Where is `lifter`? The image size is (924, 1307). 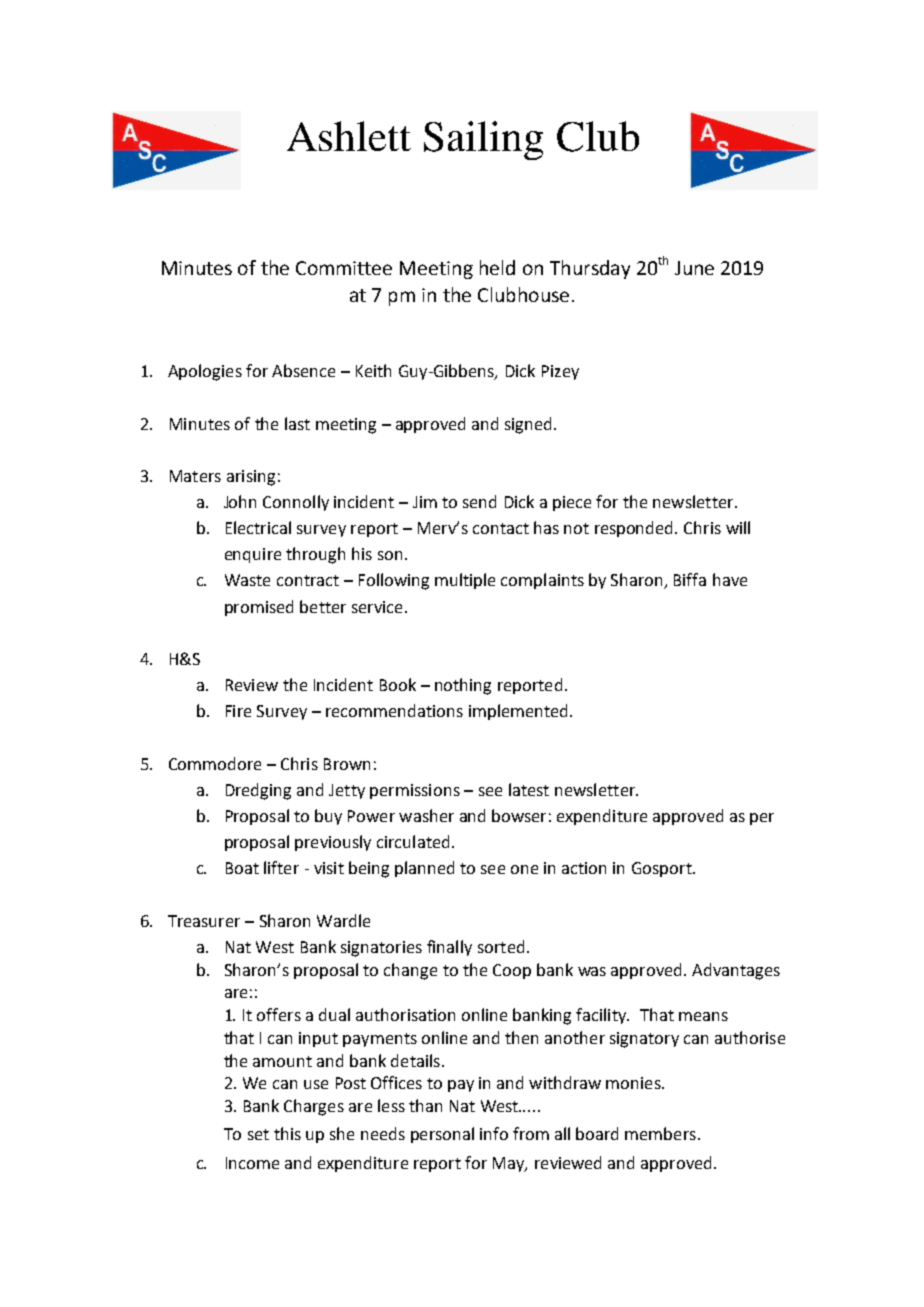
lifter is located at coordinates (281, 867).
